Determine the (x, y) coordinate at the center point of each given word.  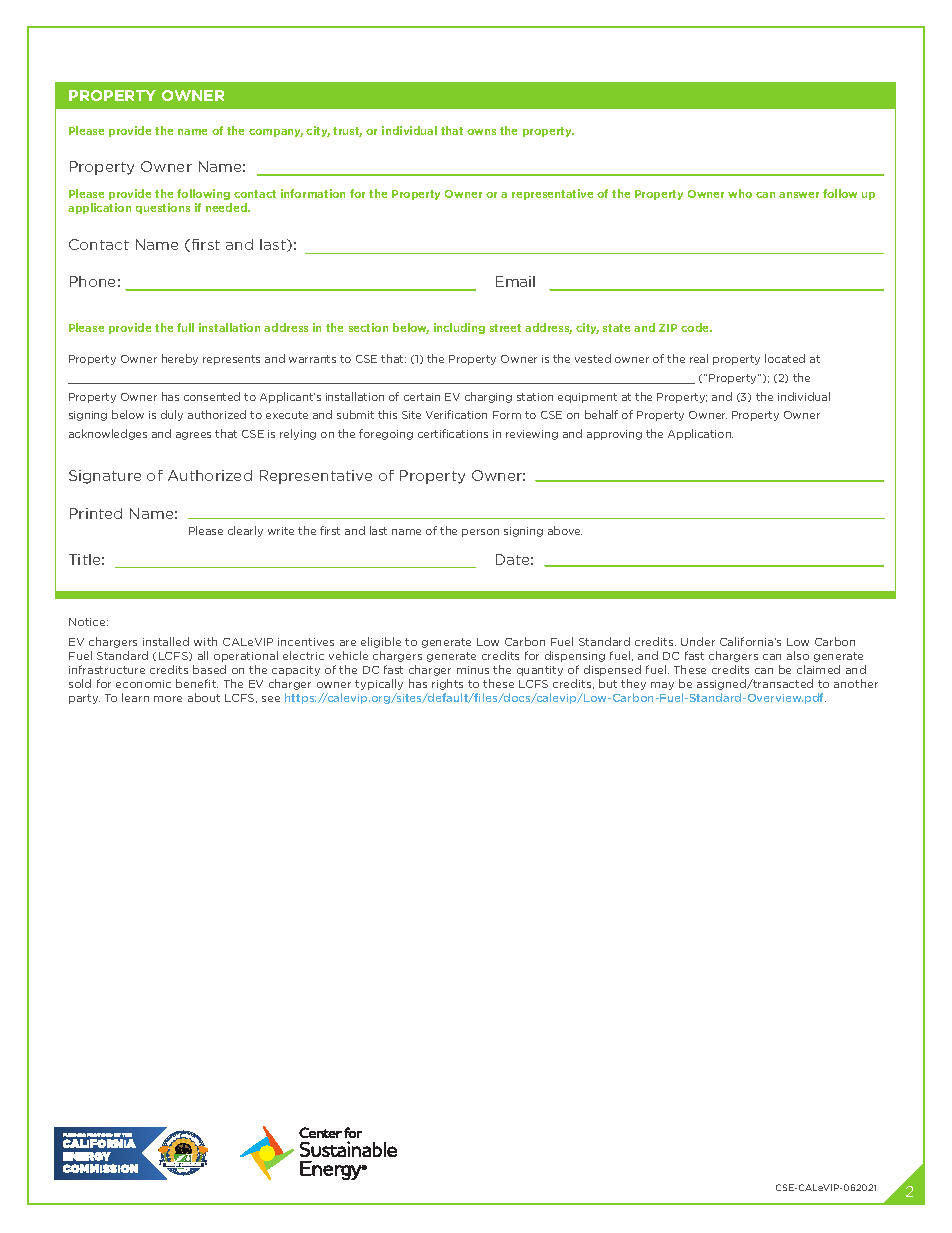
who (740, 193)
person (480, 533)
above (565, 530)
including (459, 328)
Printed (96, 513)
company (276, 133)
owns (481, 132)
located (785, 358)
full (185, 327)
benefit (197, 683)
